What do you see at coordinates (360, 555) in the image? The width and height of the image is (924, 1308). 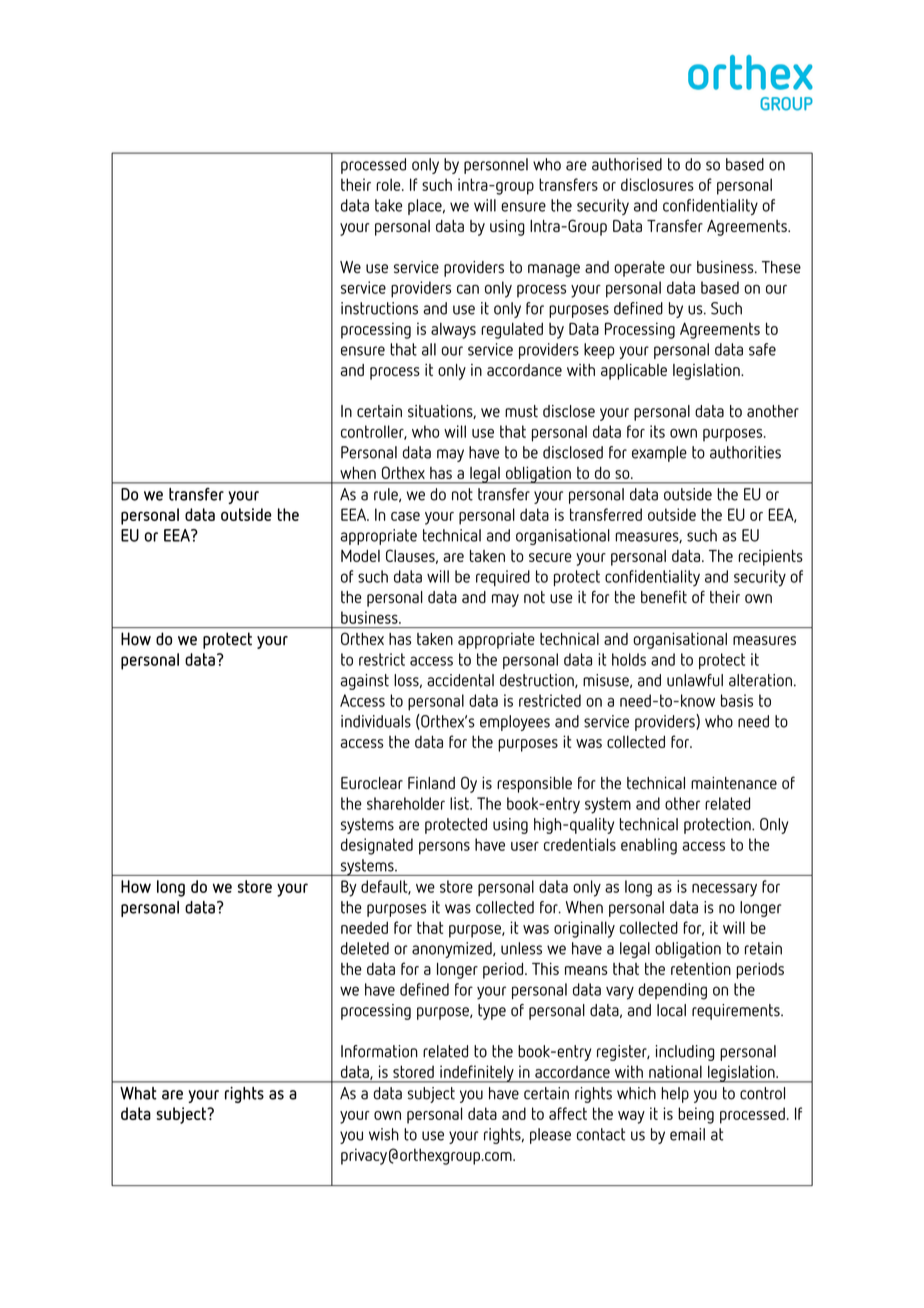 I see `Model` at bounding box center [360, 555].
